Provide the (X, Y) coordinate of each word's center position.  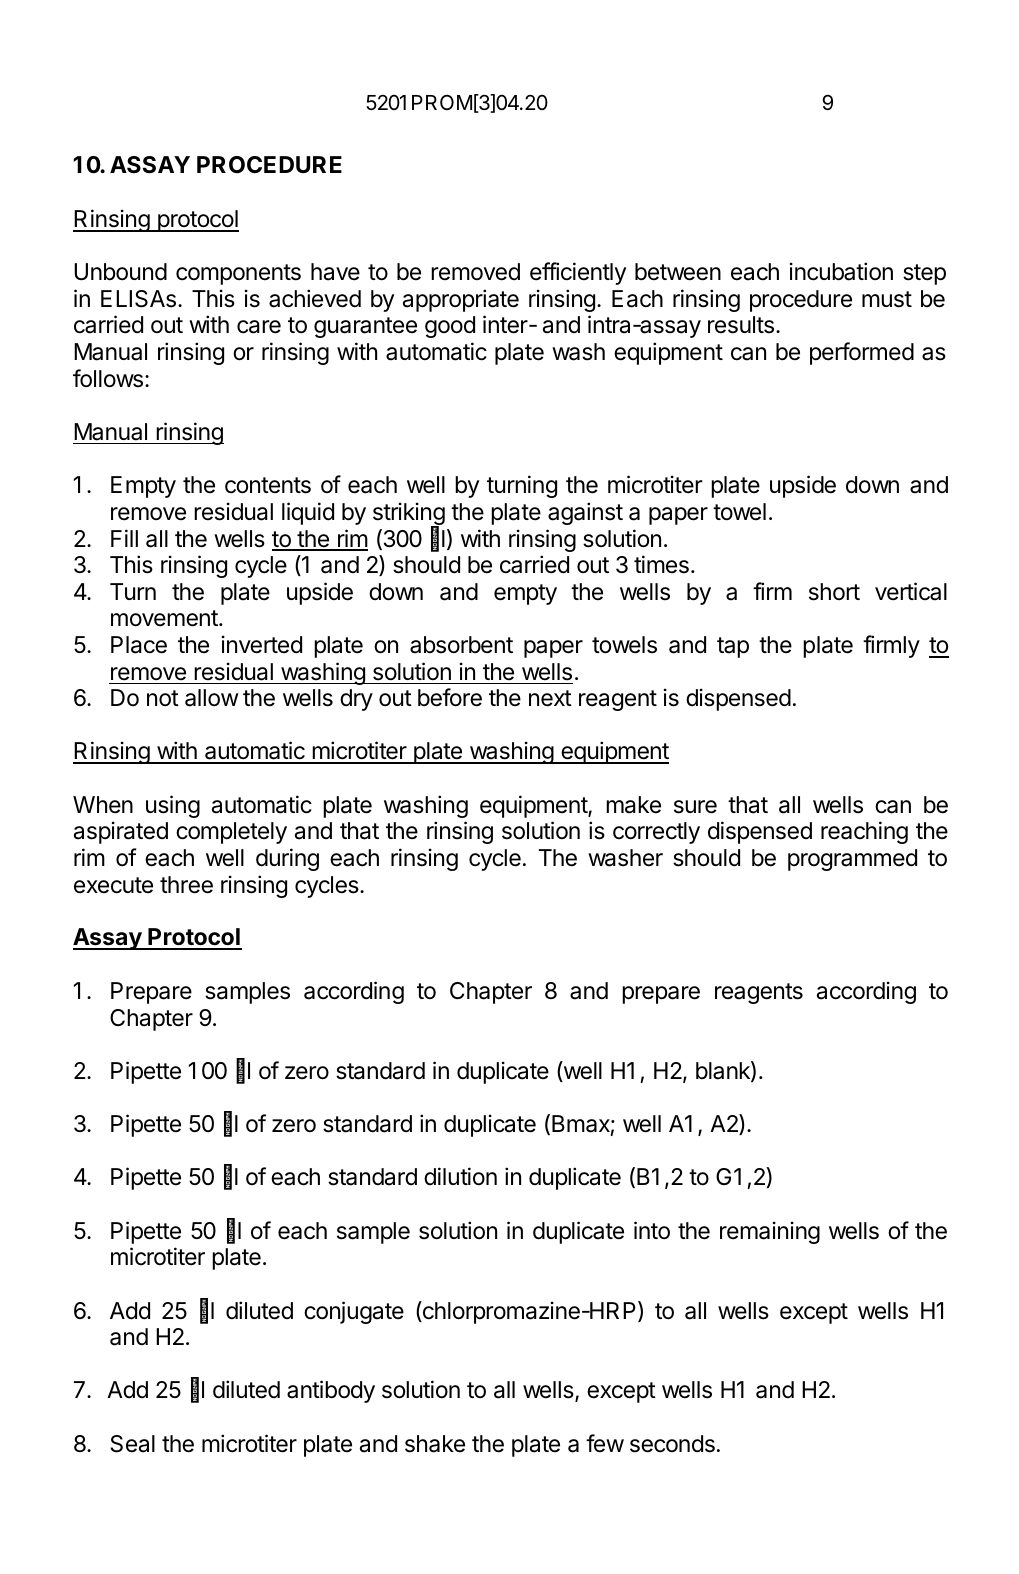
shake (435, 1444)
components (238, 274)
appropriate (461, 300)
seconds (672, 1444)
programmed (852, 860)
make (633, 805)
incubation (841, 271)
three (186, 885)
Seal (133, 1444)
